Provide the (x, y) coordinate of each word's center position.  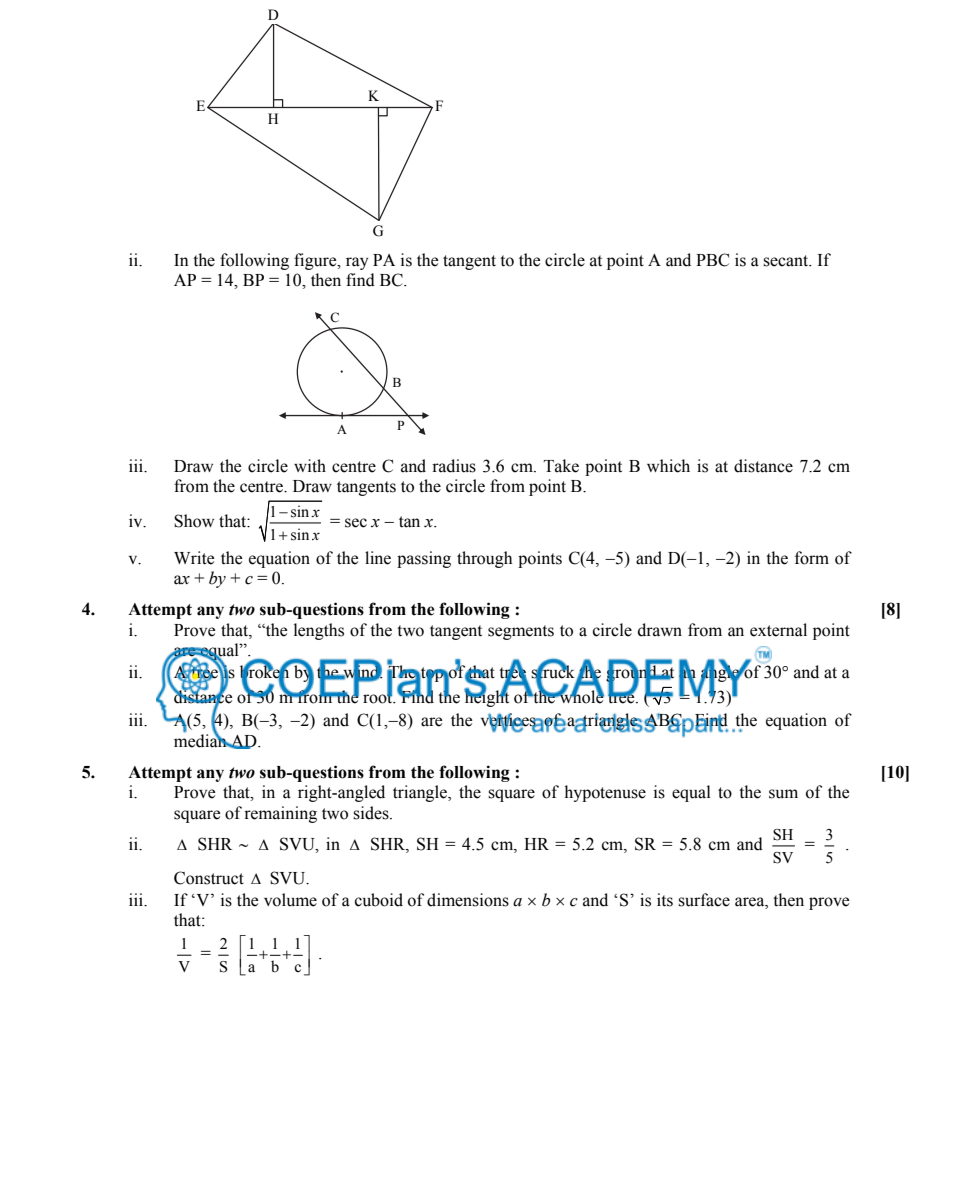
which (668, 466)
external (778, 630)
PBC (712, 260)
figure (316, 261)
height (486, 697)
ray (357, 263)
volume (290, 900)
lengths (319, 631)
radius (454, 466)
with (310, 465)
